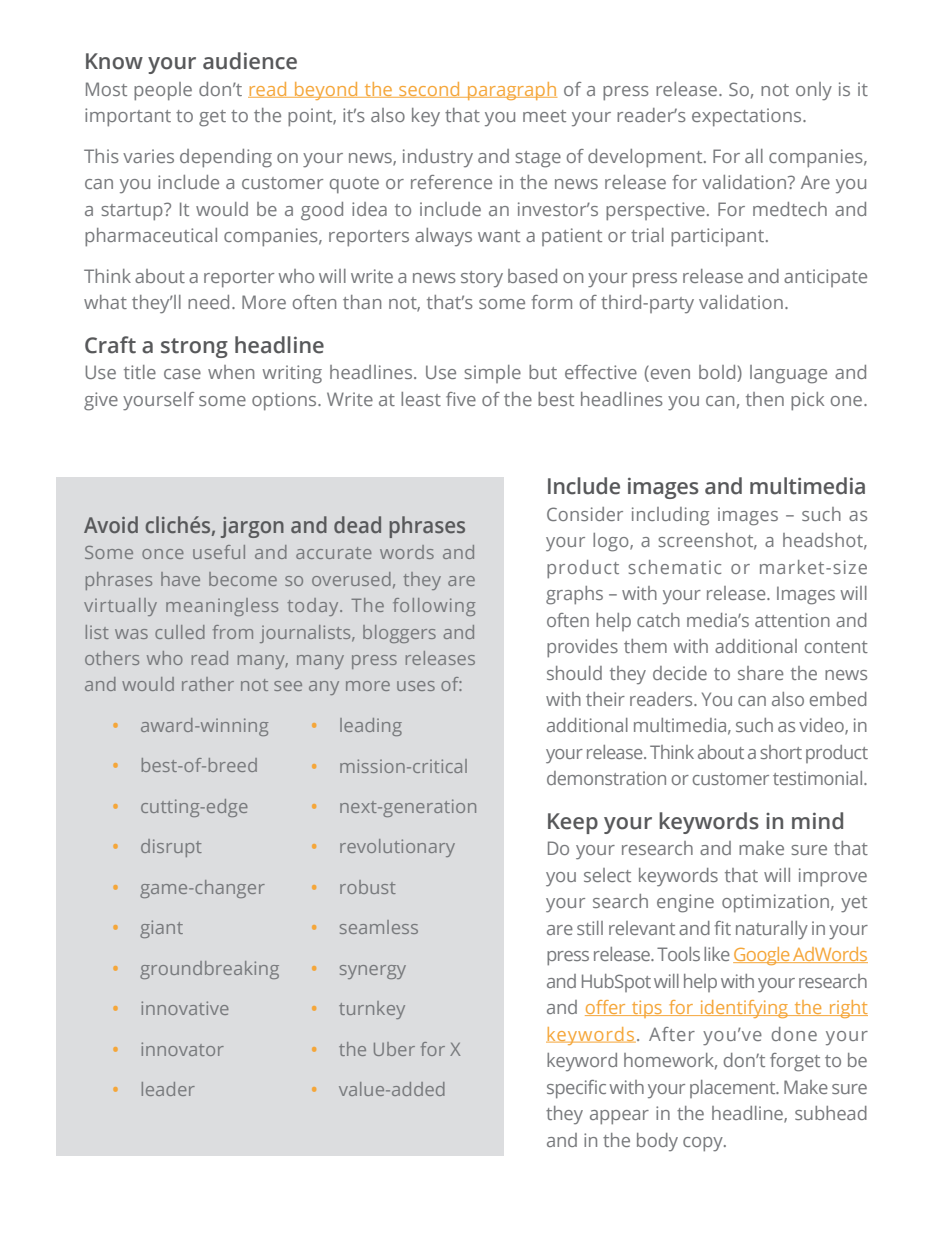 Image resolution: width=952 pixels, height=1233 pixels. I want to click on Keep, so click(573, 823).
